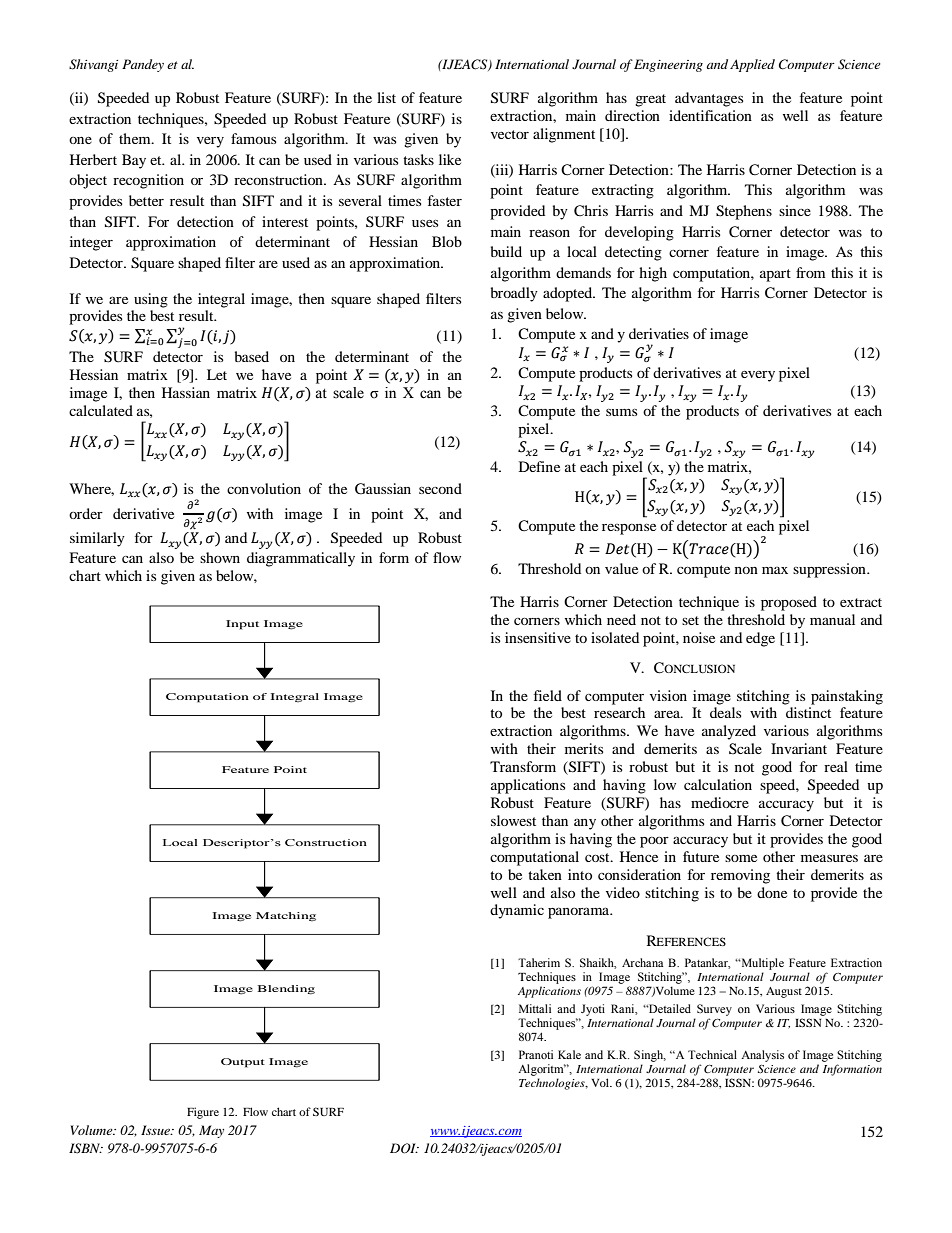 The height and width of the screenshot is (1233, 952). Describe the element at coordinates (762, 1056) in the screenshot. I see `Analysis` at that location.
